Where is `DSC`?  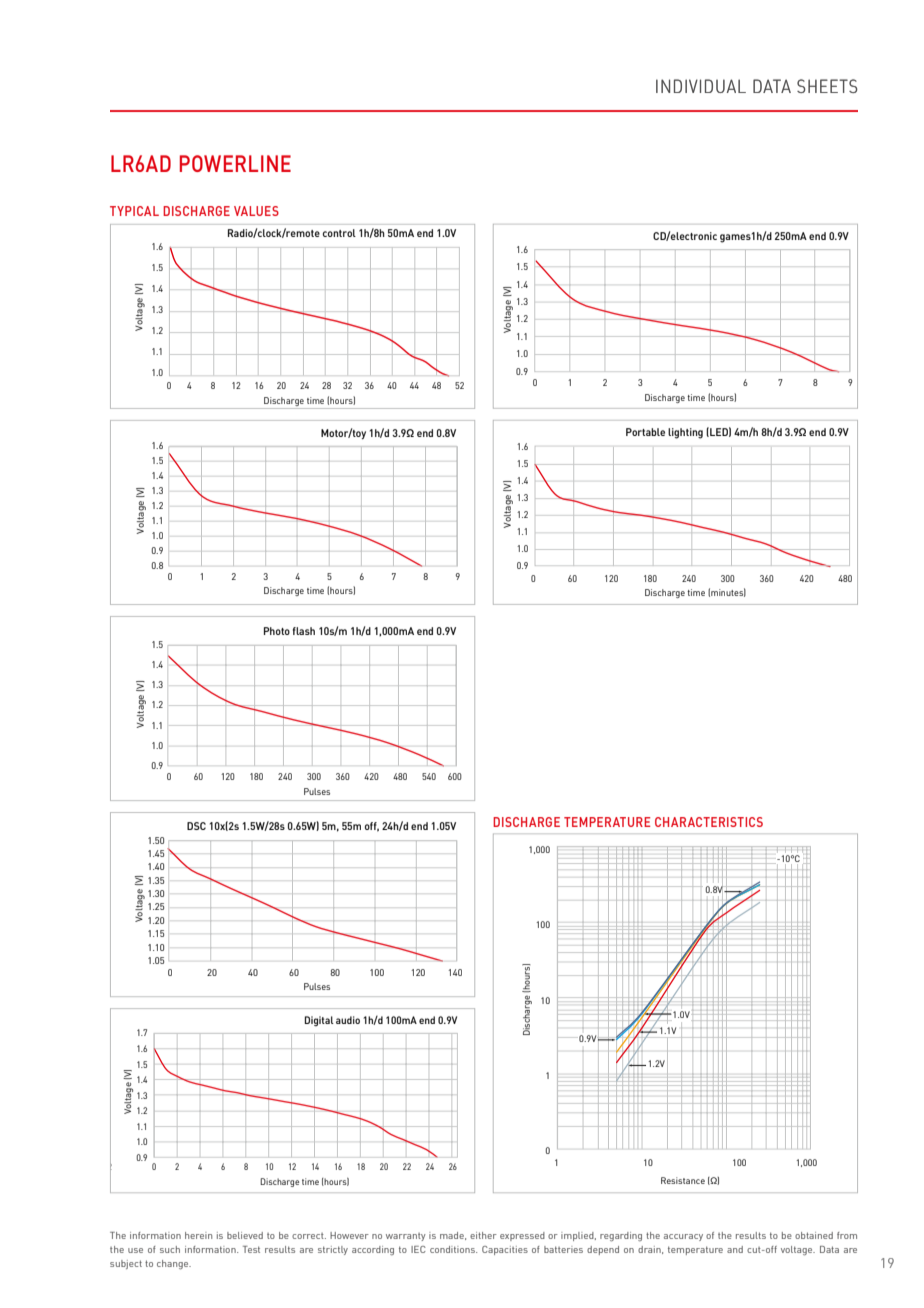 DSC is located at coordinates (196, 826).
